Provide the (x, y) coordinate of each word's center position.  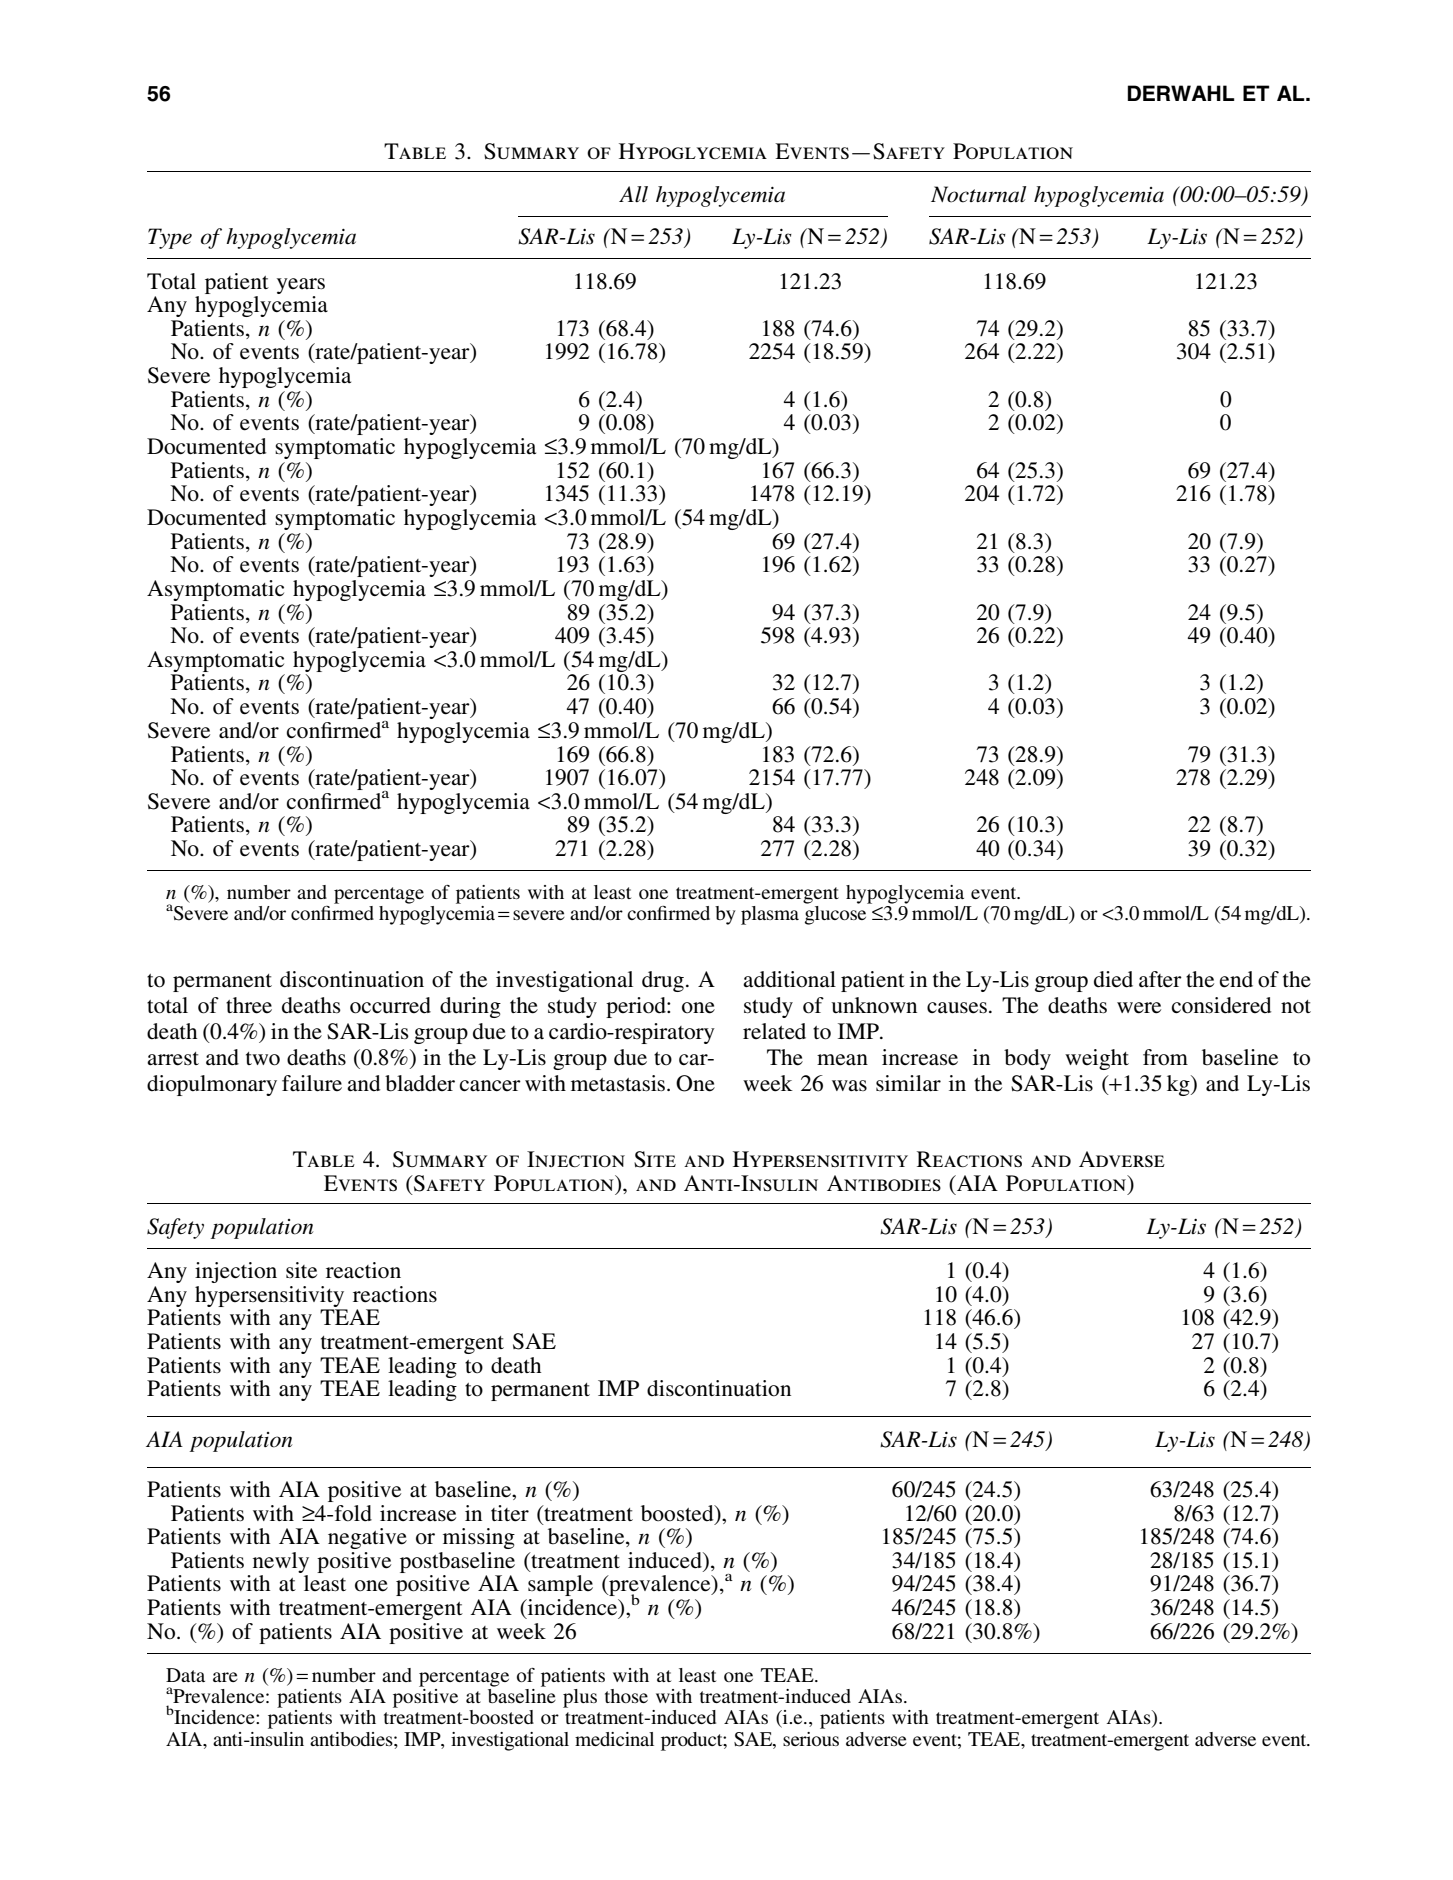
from (1165, 1057)
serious (811, 1739)
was (849, 1085)
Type (170, 238)
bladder (420, 1083)
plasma (770, 915)
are (225, 1677)
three (249, 1005)
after (1160, 979)
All (633, 194)
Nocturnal (978, 194)
